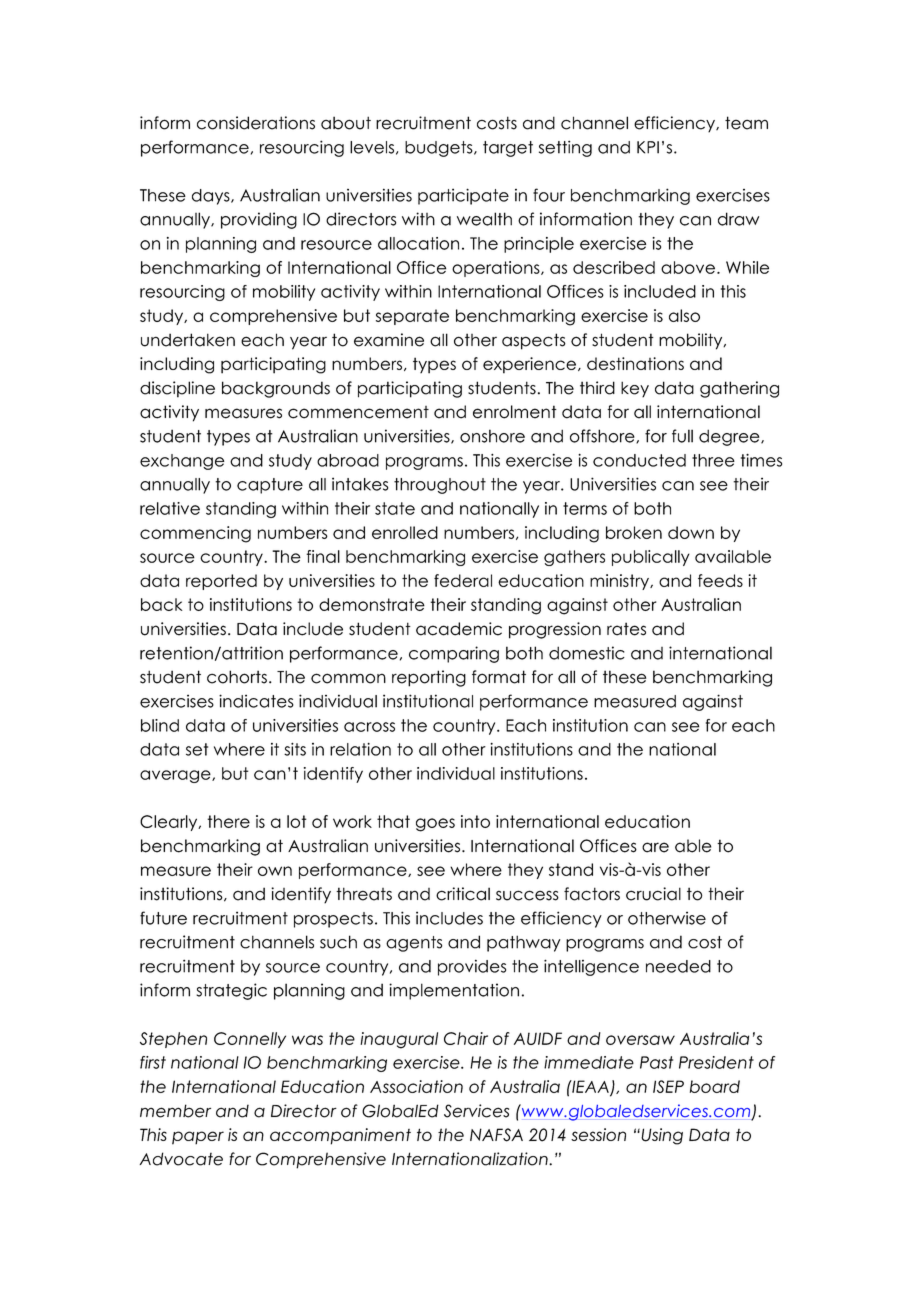 The width and height of the screenshot is (924, 1308). What do you see at coordinates (416, 1086) in the screenshot?
I see `Association` at bounding box center [416, 1086].
